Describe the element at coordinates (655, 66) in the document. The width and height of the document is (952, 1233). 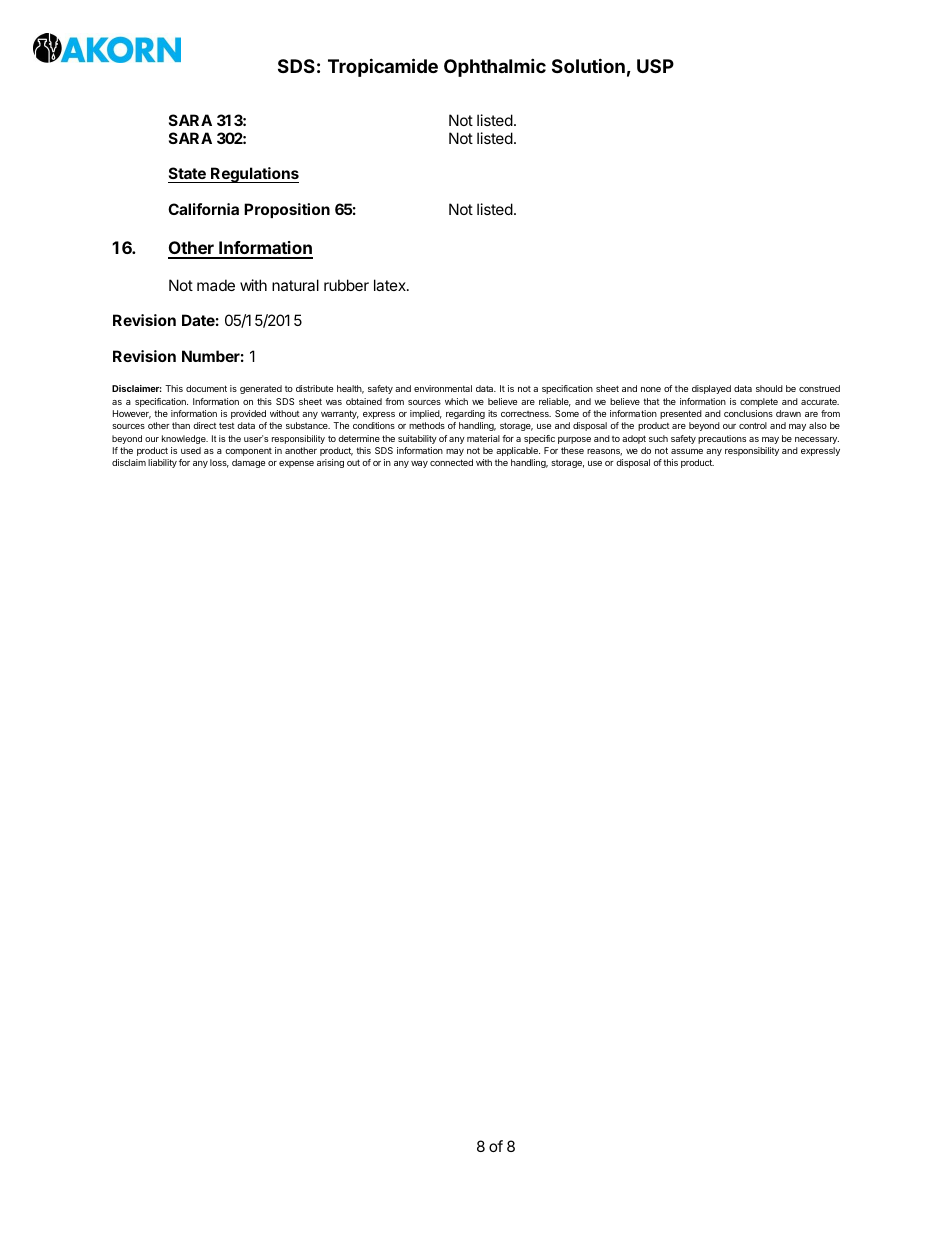
I see `USP` at that location.
